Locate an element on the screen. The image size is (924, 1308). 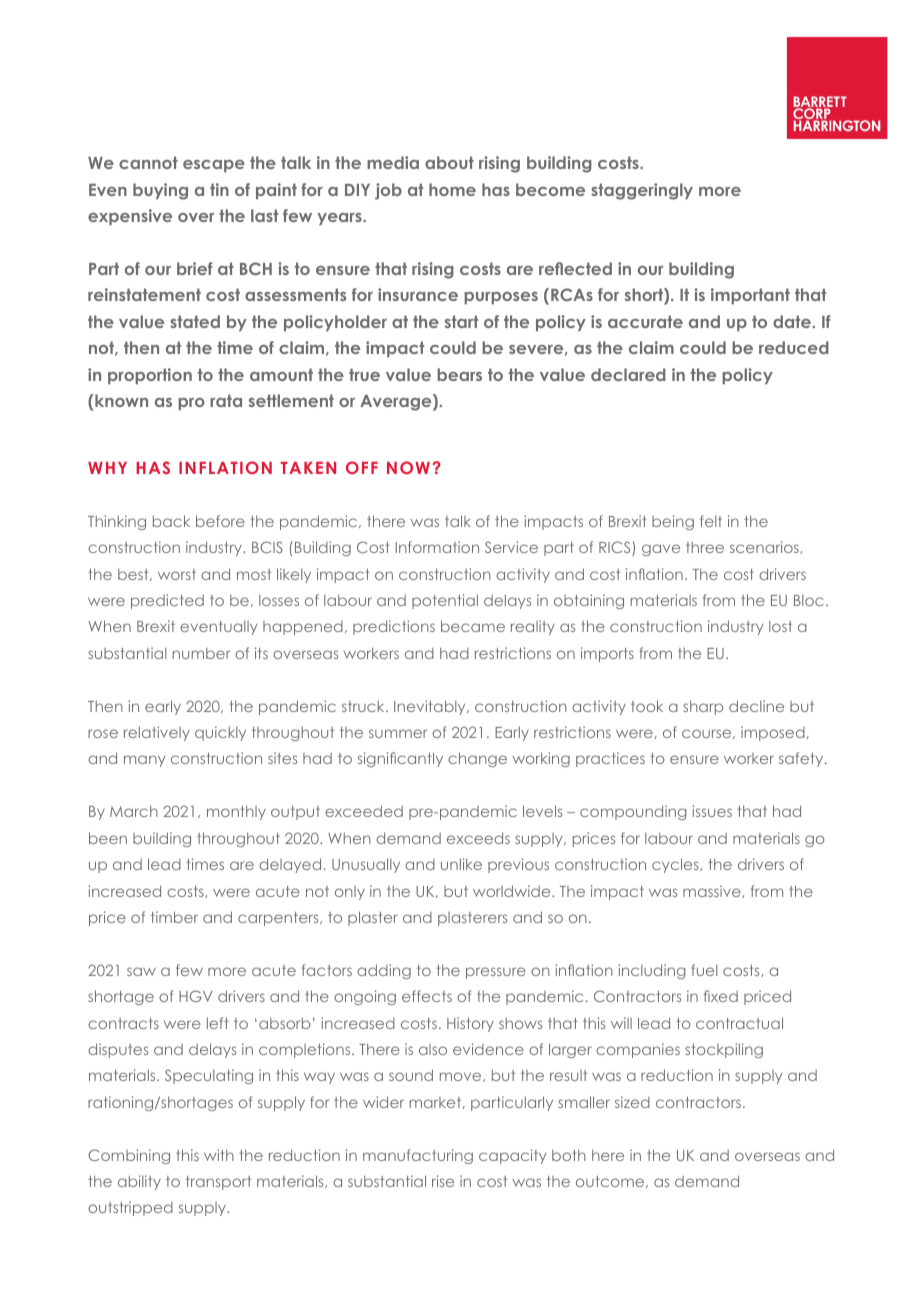
buying is located at coordinates (160, 191).
